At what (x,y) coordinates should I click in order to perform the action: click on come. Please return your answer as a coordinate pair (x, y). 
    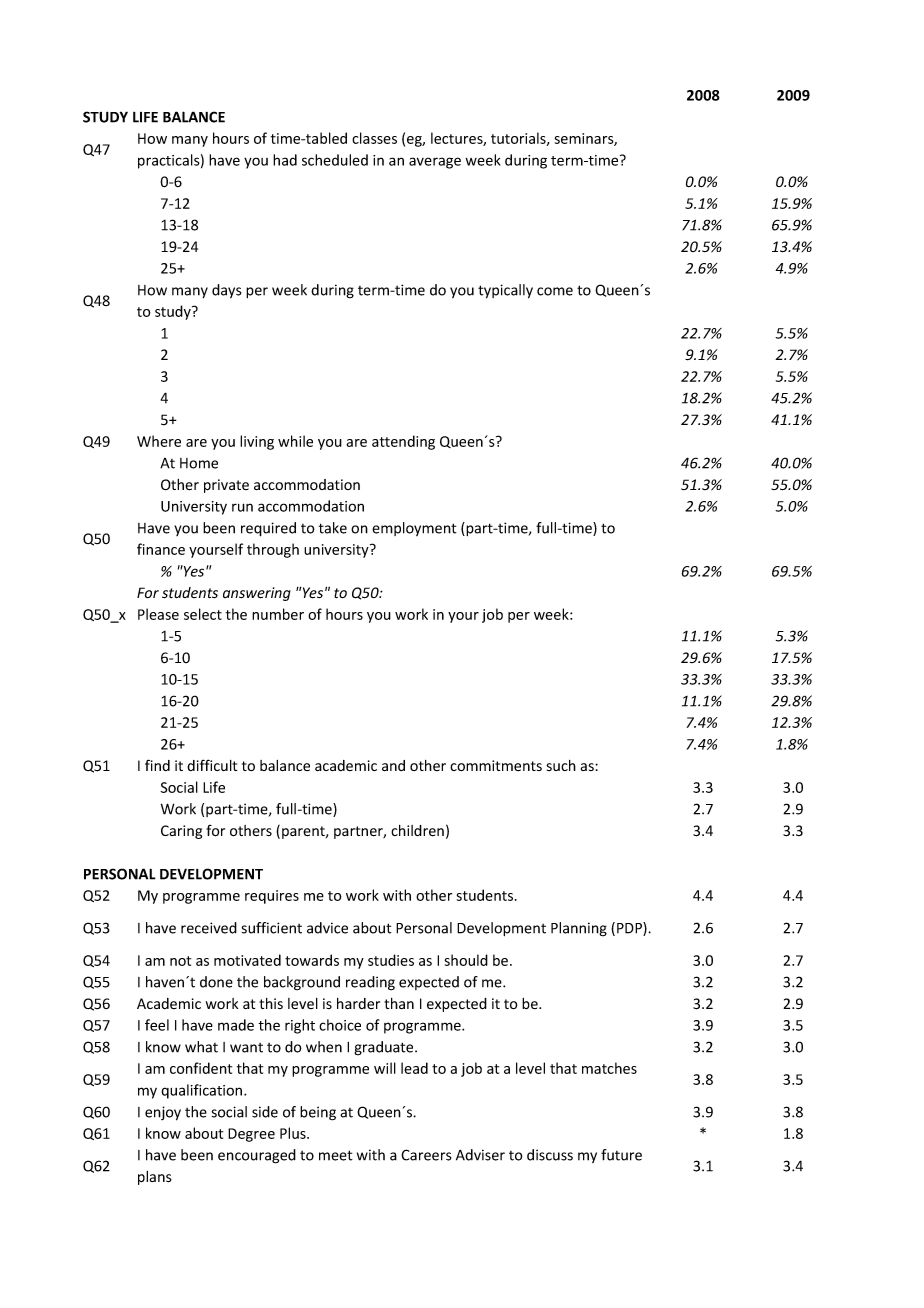
    Looking at the image, I should click on (555, 291).
